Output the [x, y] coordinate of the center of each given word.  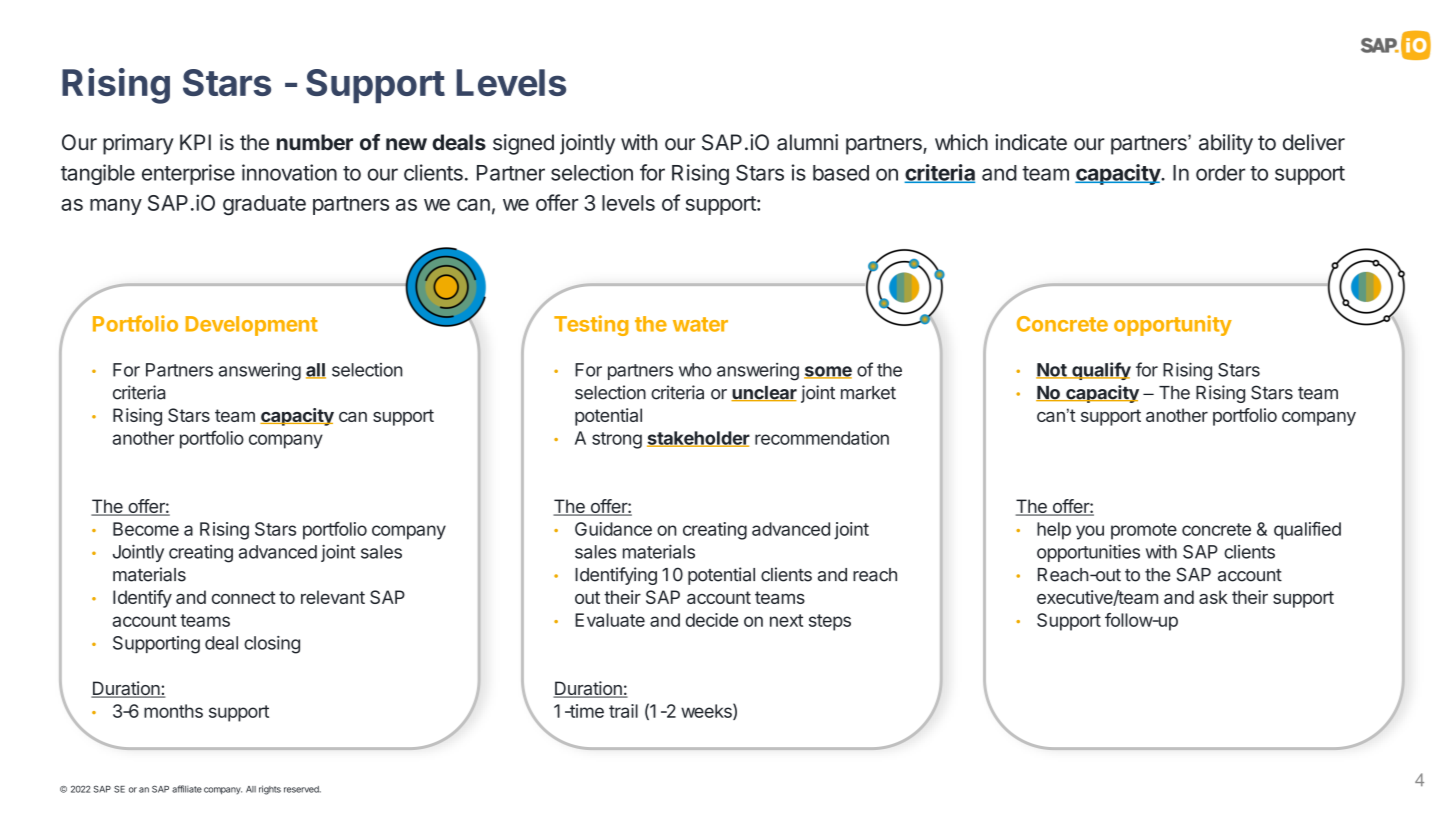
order [1221, 173]
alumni [807, 142]
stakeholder [698, 439]
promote [1144, 531]
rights [270, 790]
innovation [289, 172]
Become [146, 529]
